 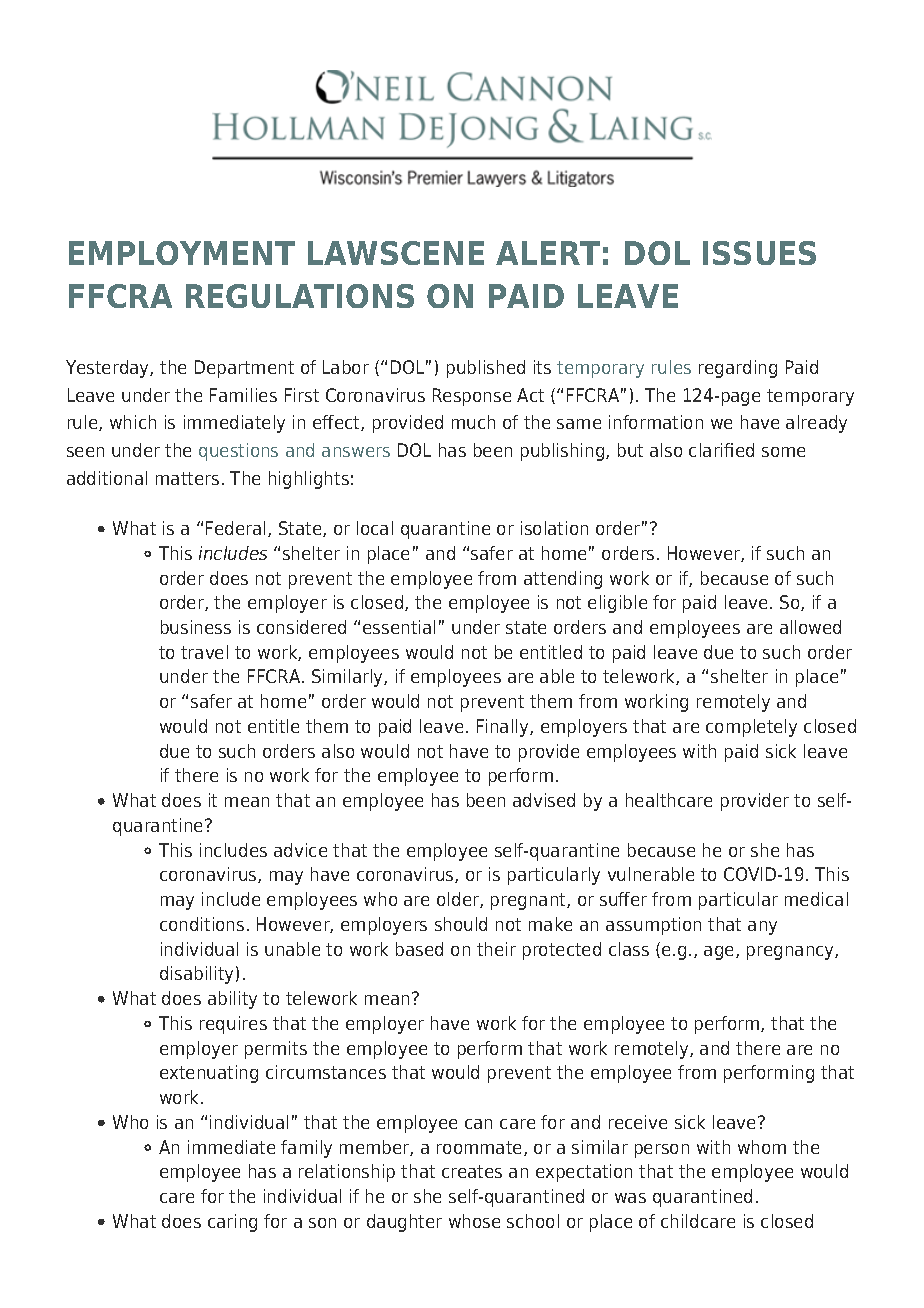 I want to click on matters, so click(x=187, y=478).
